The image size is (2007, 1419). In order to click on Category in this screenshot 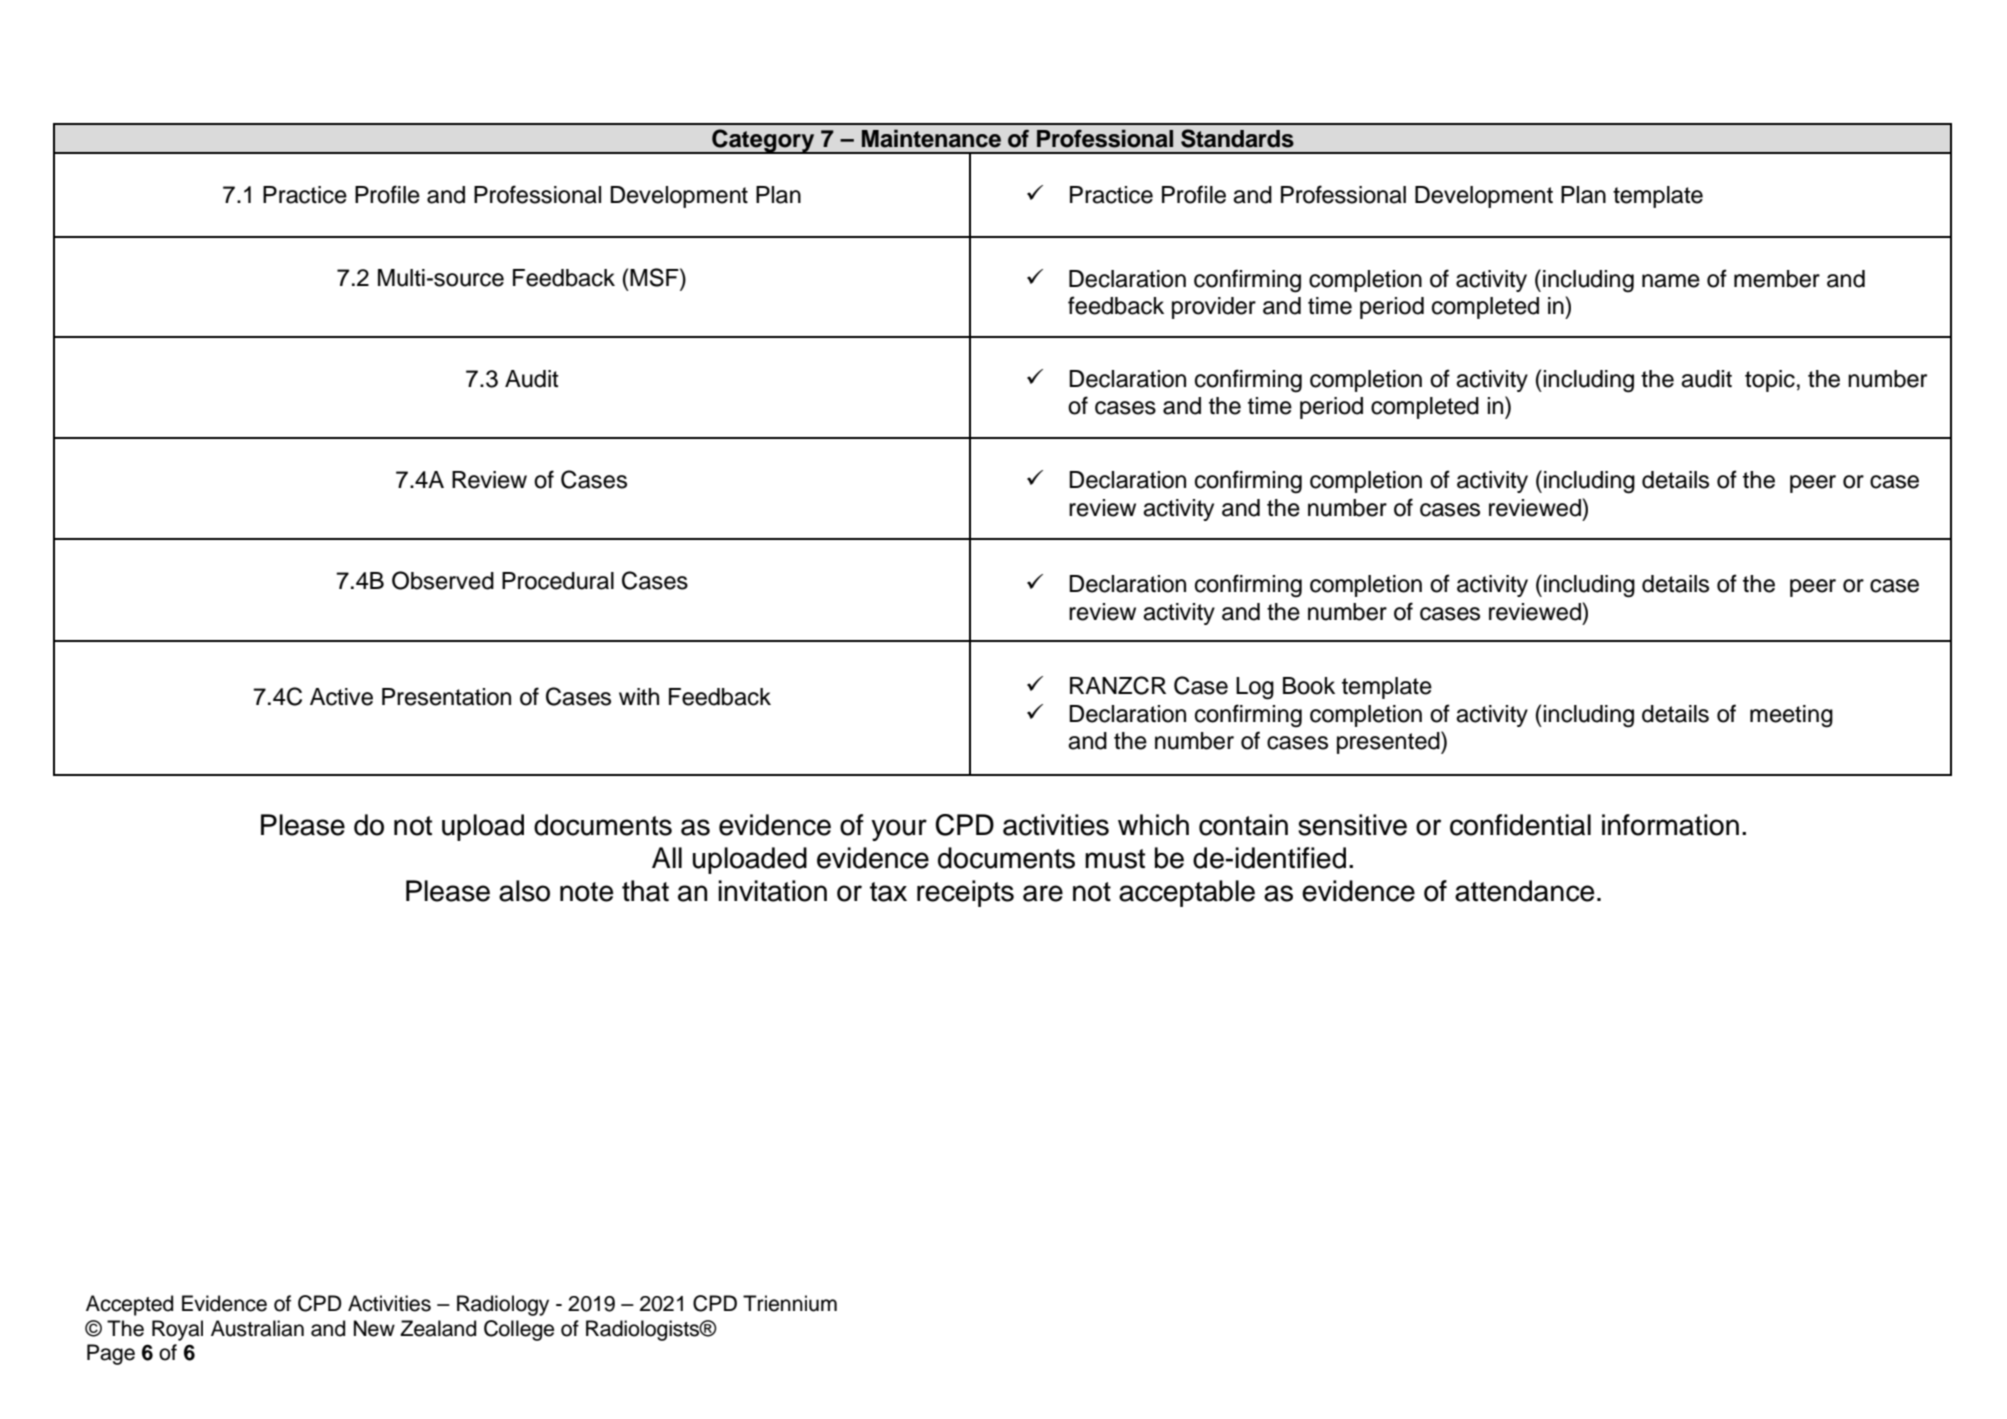, I will do `click(763, 141)`.
